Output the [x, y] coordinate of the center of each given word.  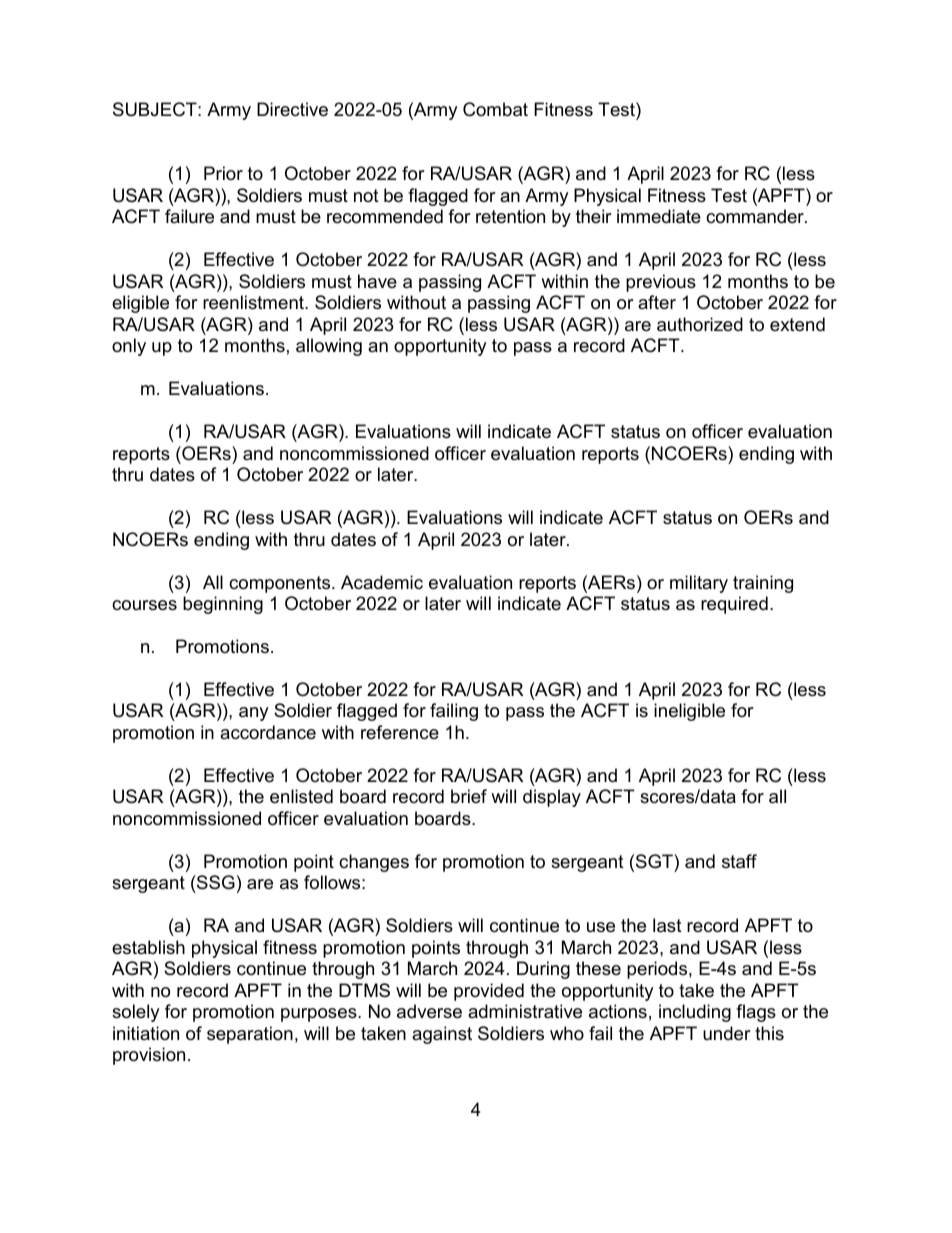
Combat [495, 109]
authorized [700, 324]
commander [756, 216]
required [734, 605]
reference [400, 732]
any [254, 714]
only [129, 347]
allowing [329, 347]
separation [250, 1035]
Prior [223, 173]
